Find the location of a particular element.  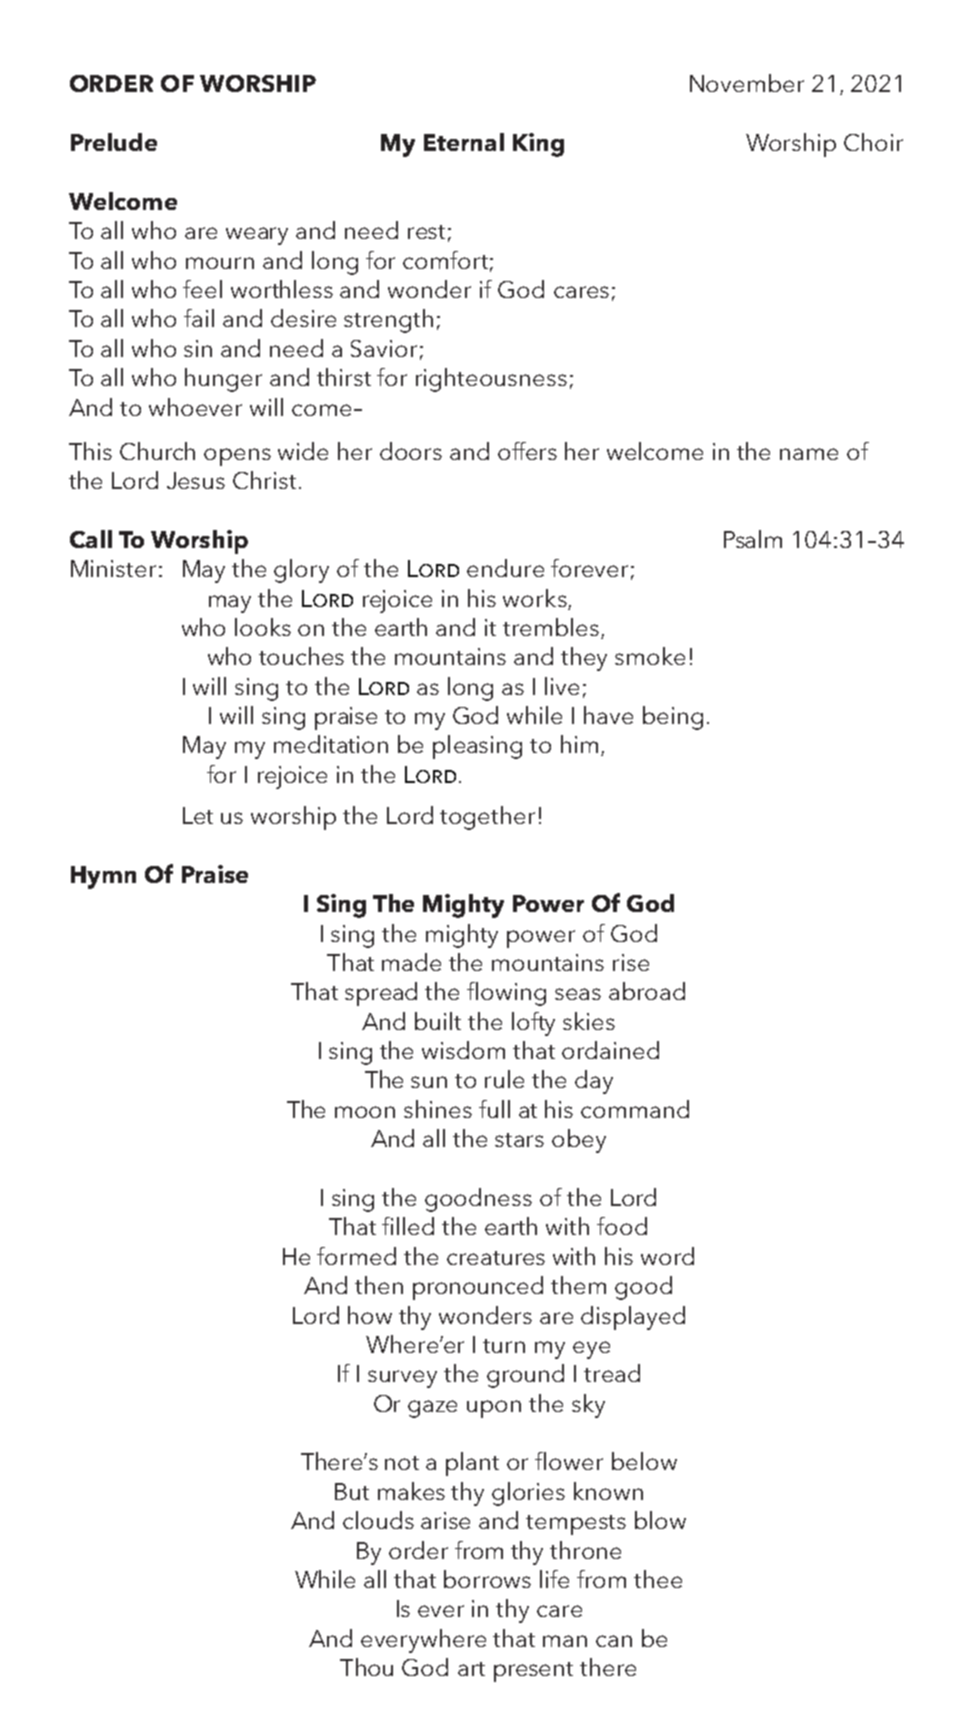

word is located at coordinates (667, 1256).
